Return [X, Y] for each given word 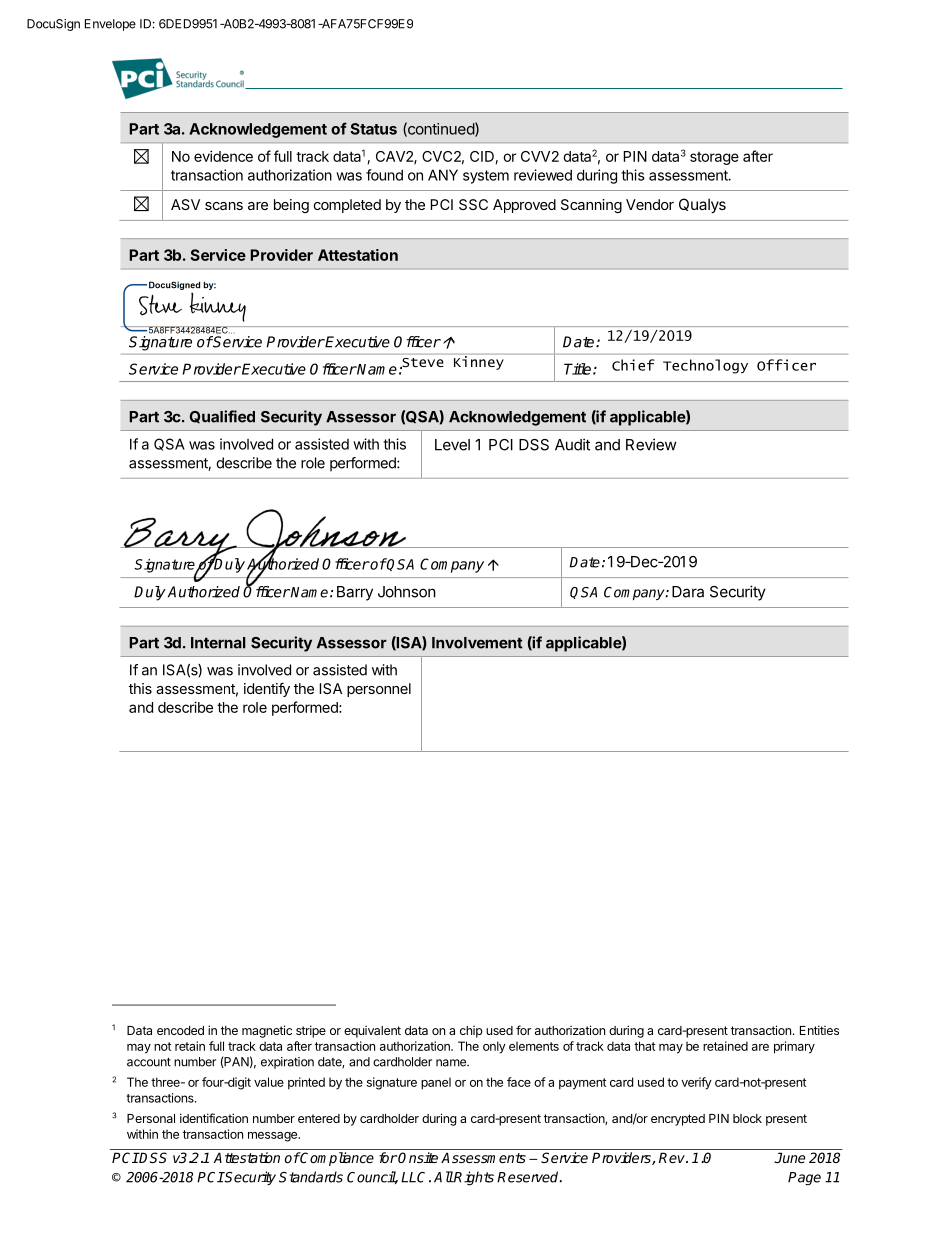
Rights [473, 1178]
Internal [218, 643]
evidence [223, 156]
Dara [688, 592]
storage [714, 158]
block [747, 1118]
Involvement [477, 643]
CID [483, 157]
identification [214, 1118]
